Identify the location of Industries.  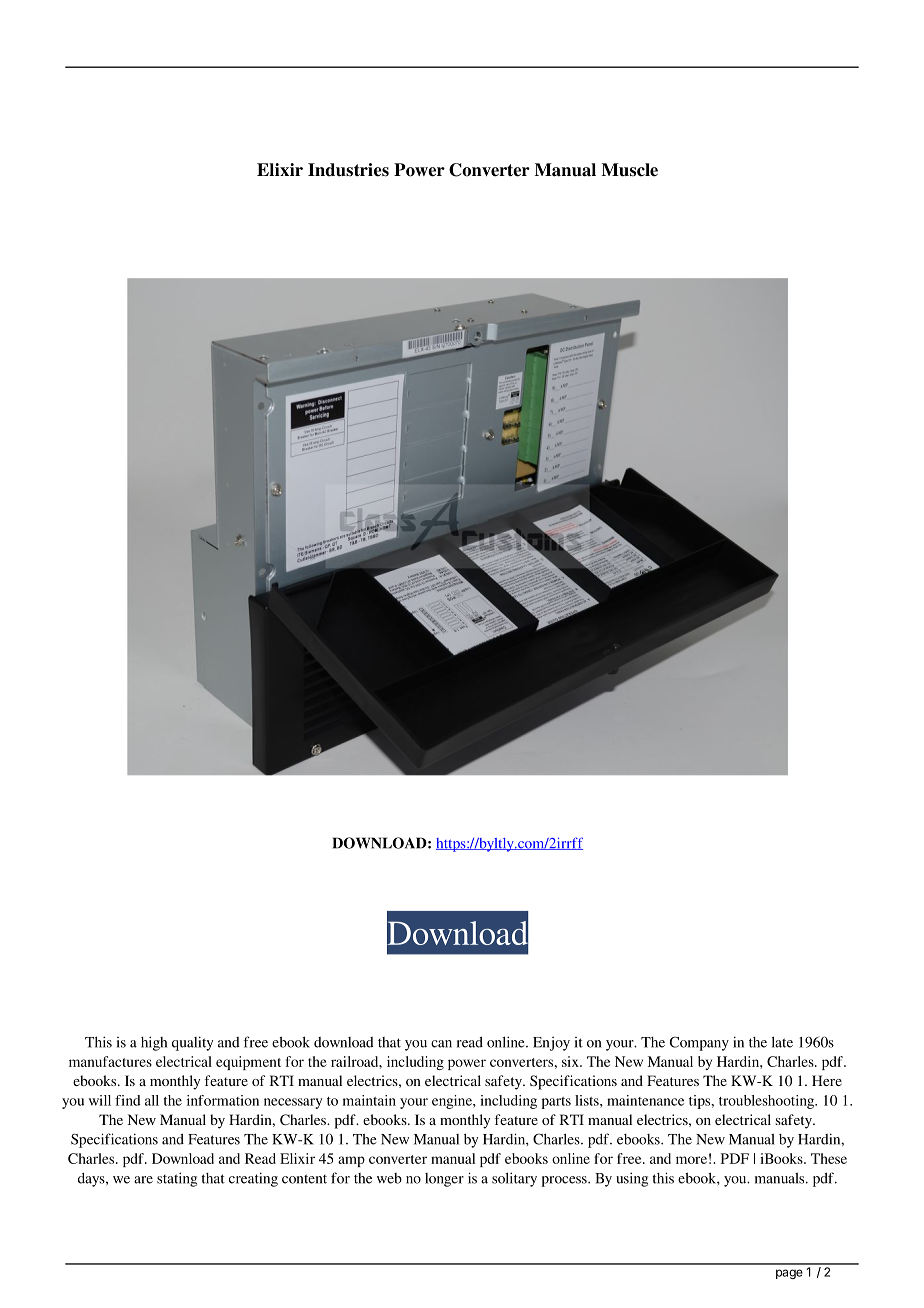
(348, 170).
